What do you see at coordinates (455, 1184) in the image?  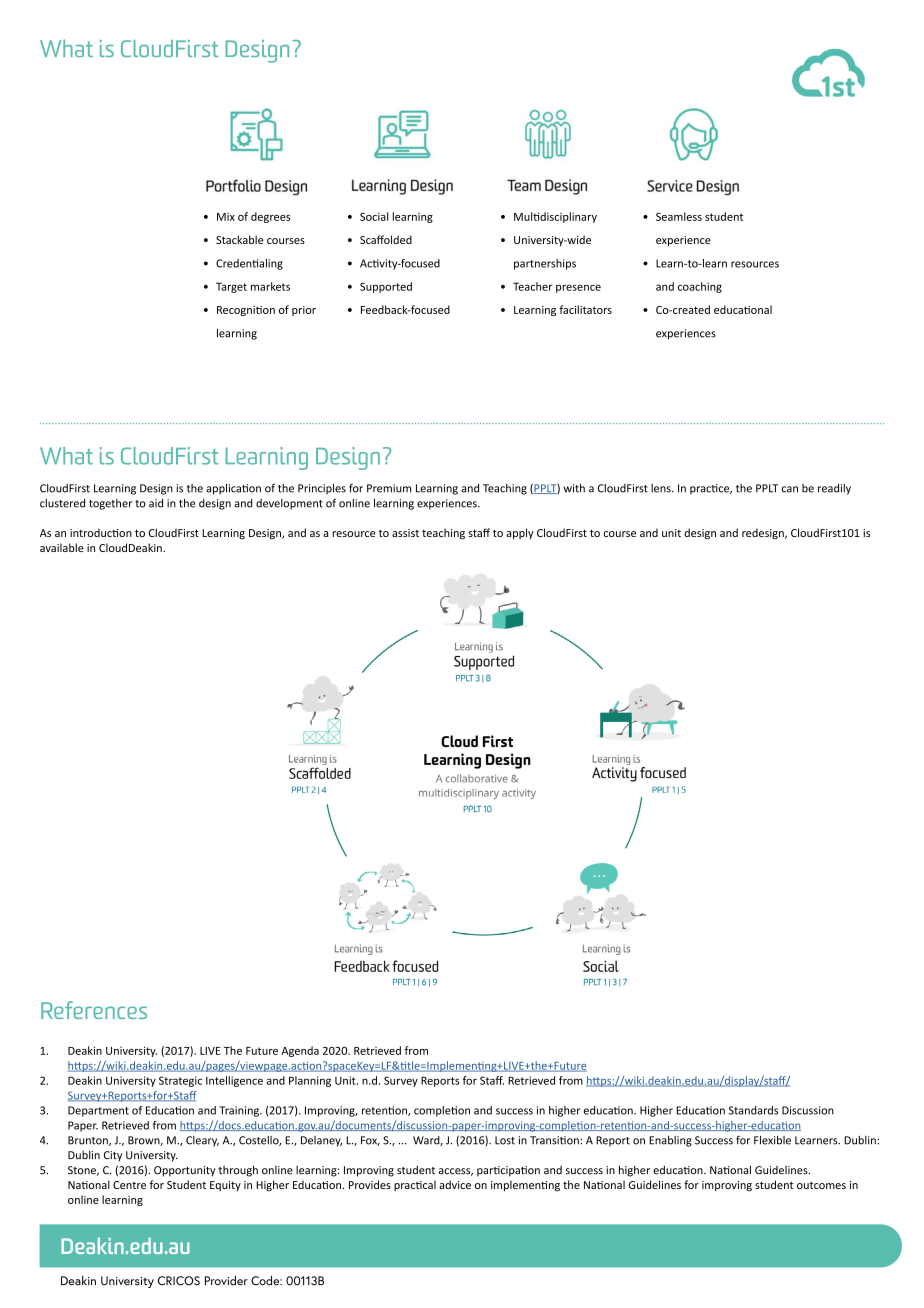 I see `advice` at bounding box center [455, 1184].
